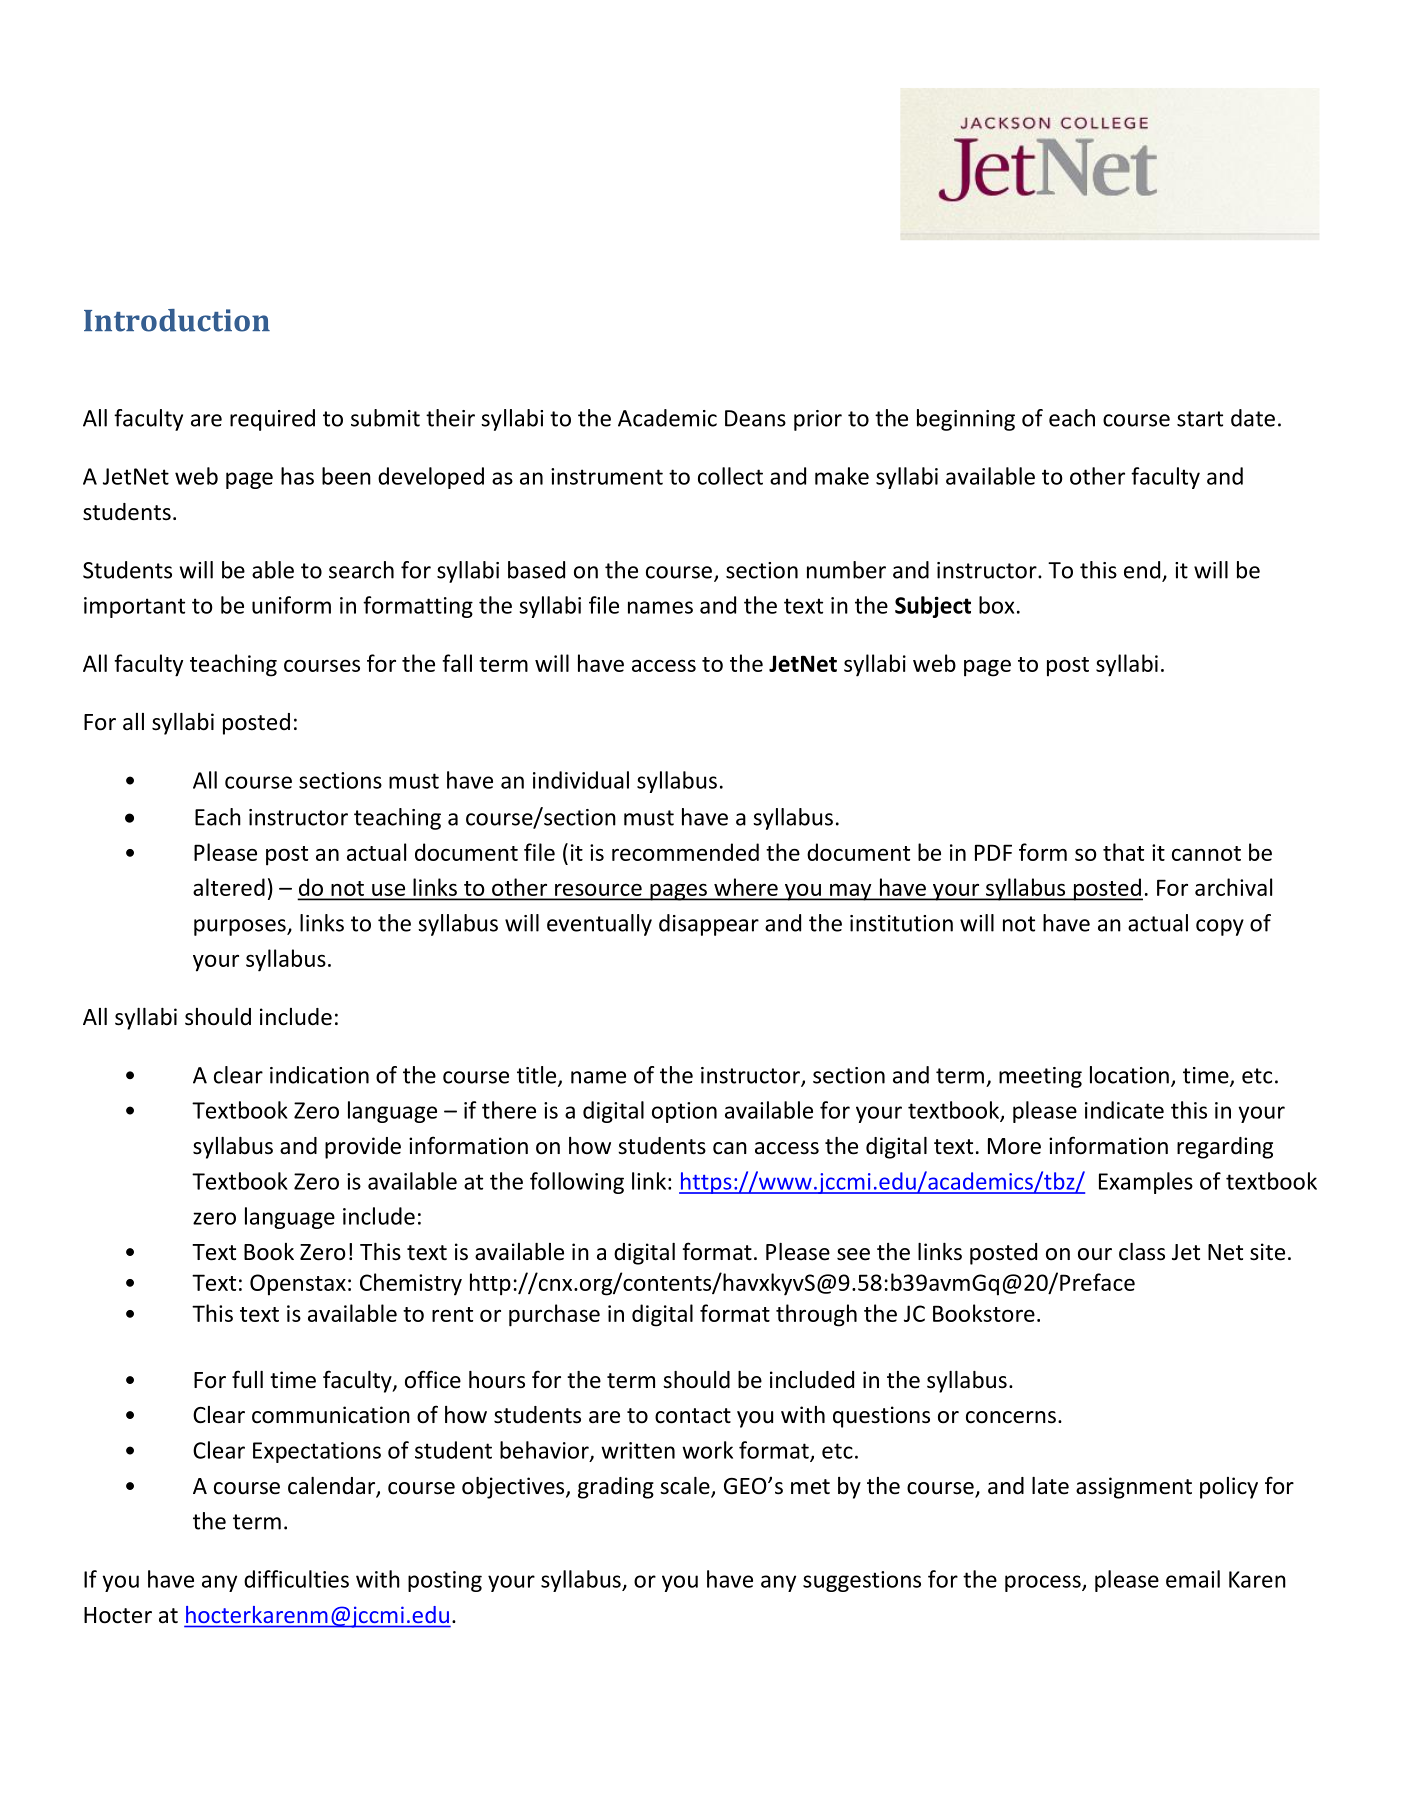 The image size is (1402, 1814). What do you see at coordinates (361, 570) in the screenshot?
I see `search` at bounding box center [361, 570].
